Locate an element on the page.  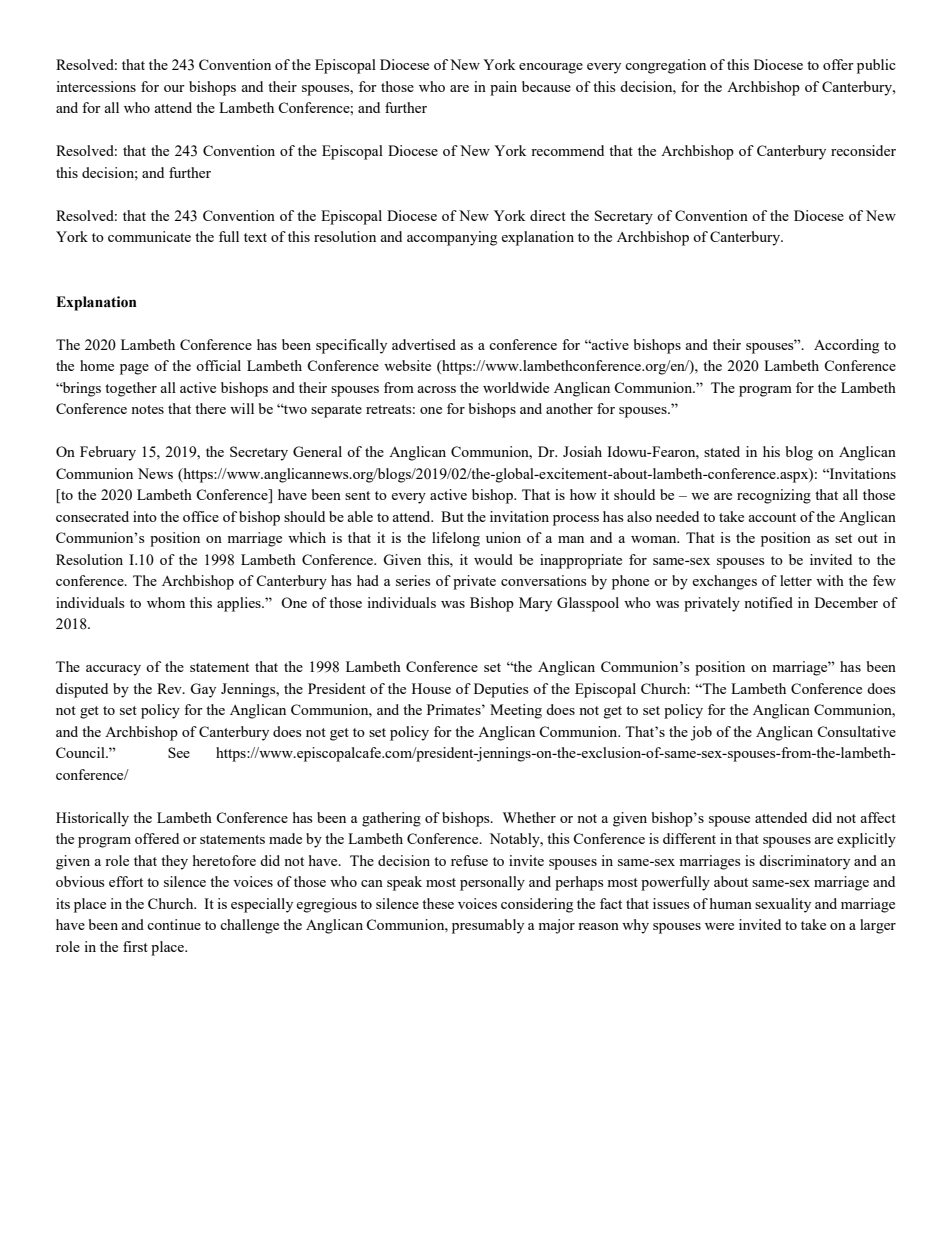
text is located at coordinates (255, 237).
